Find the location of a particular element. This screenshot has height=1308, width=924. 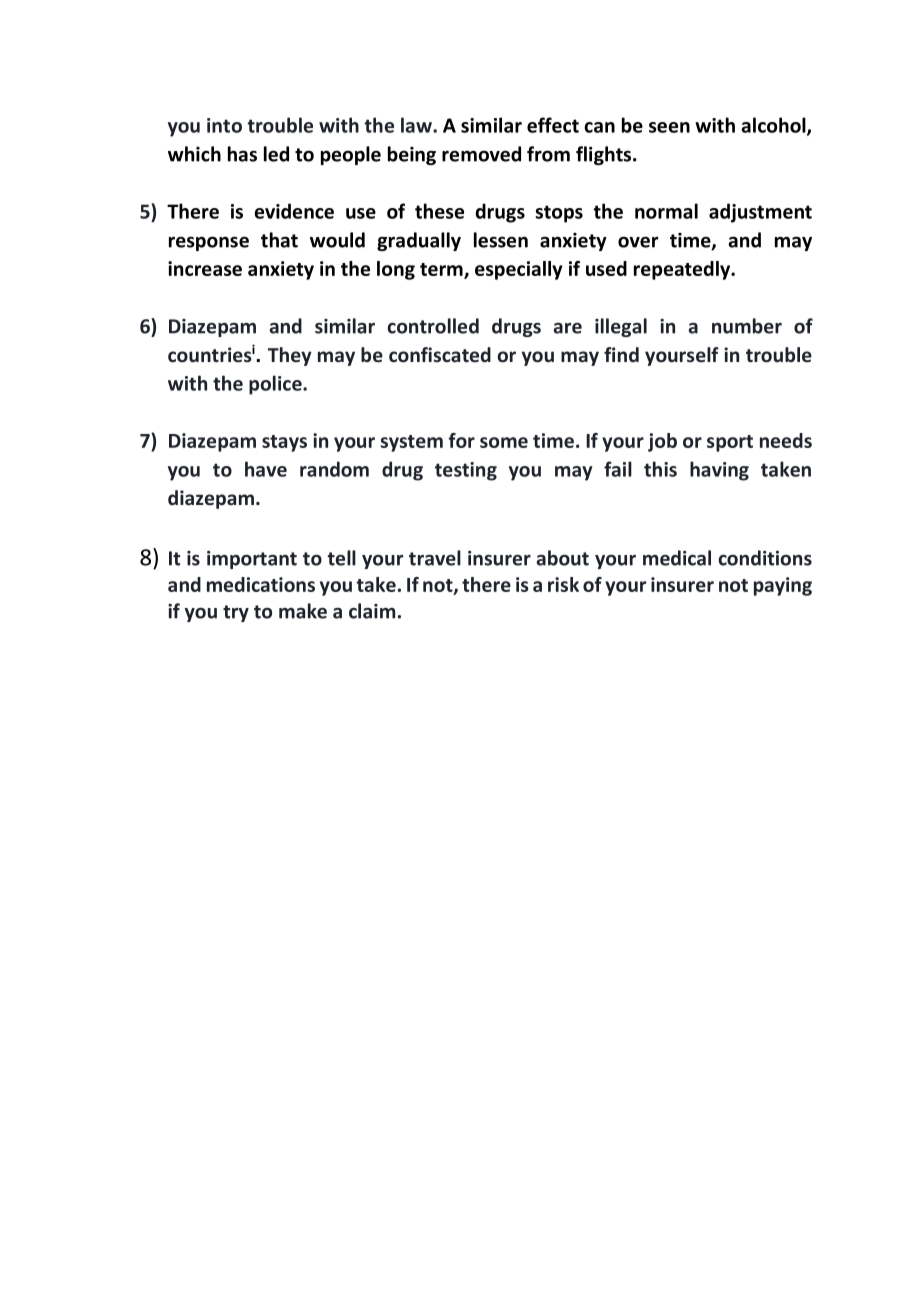

especially is located at coordinates (519, 270).
